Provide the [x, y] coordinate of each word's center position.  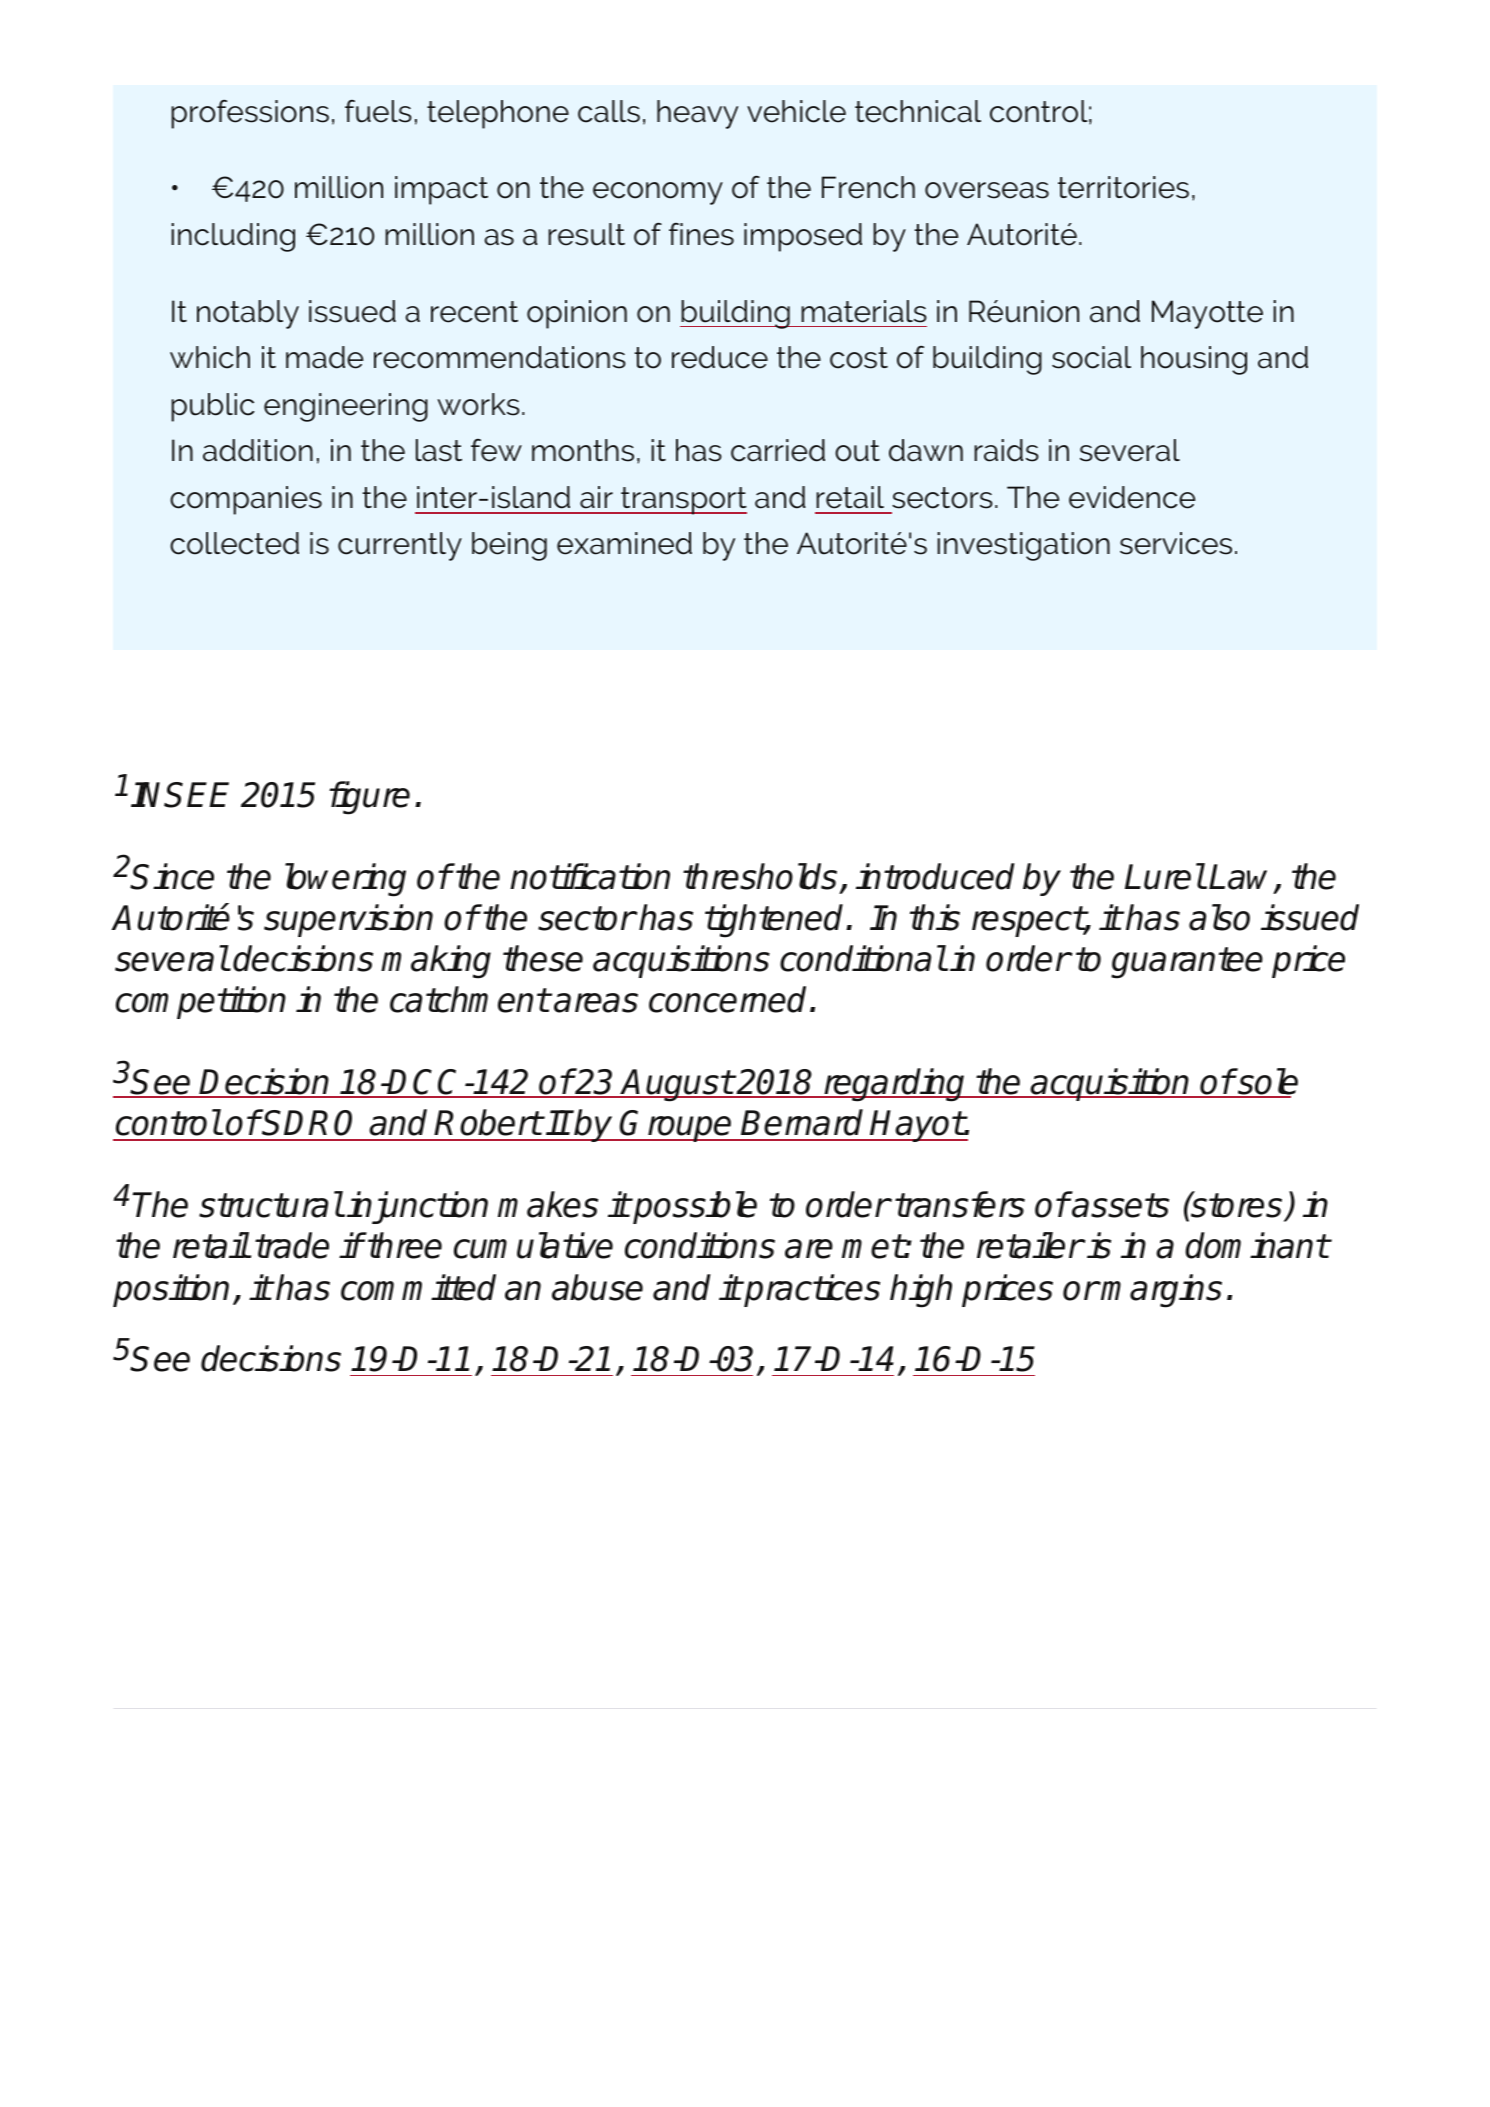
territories [1123, 187]
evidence [1132, 497]
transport [683, 501]
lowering [345, 880]
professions [250, 114]
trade [292, 1245]
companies [246, 500]
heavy [697, 114]
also [1219, 917]
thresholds [760, 876]
